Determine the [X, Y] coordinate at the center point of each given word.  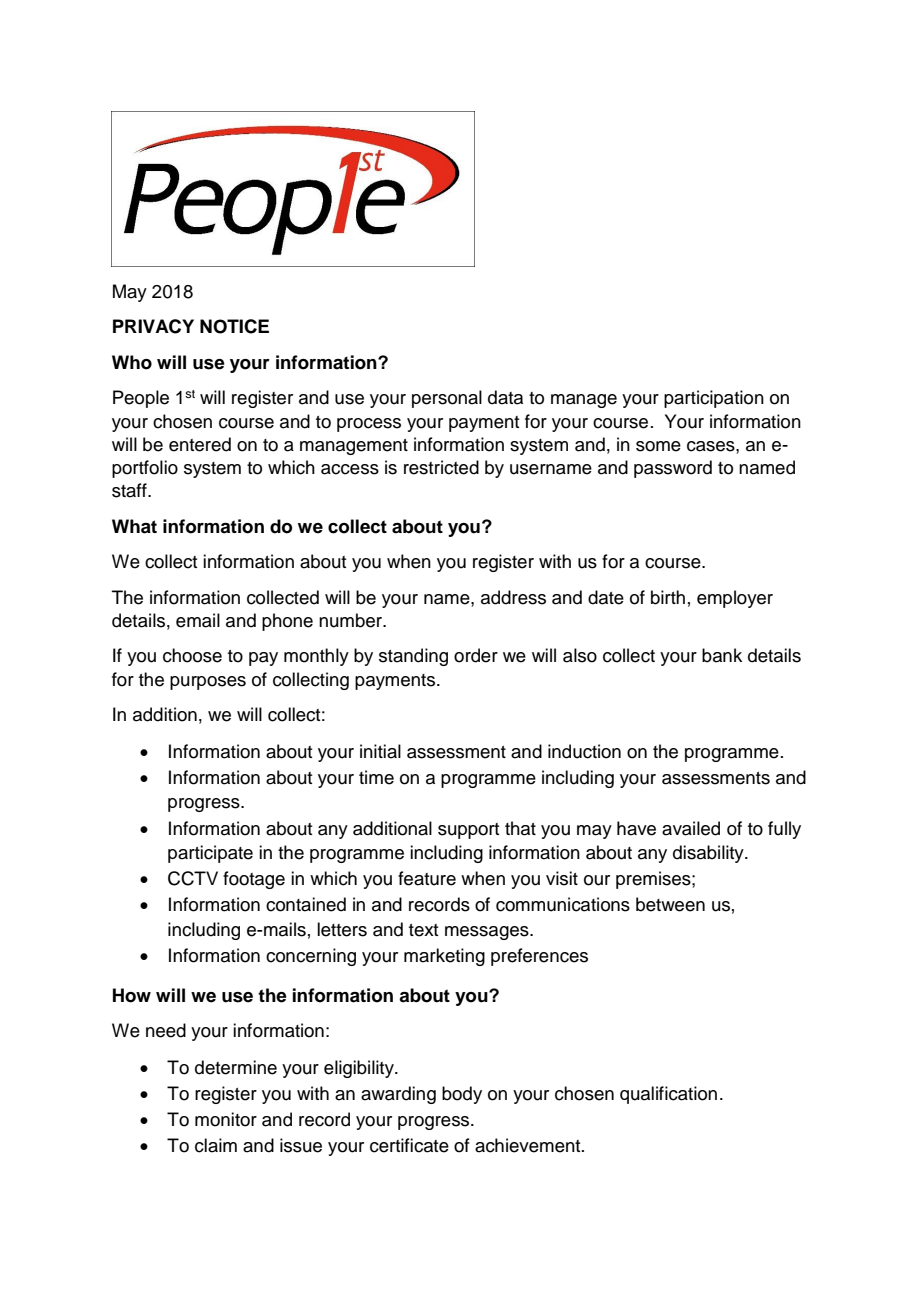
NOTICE [234, 326]
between [670, 904]
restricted [441, 467]
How [132, 995]
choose [192, 655]
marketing [444, 957]
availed [691, 828]
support [468, 831]
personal [447, 399]
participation [714, 399]
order [476, 655]
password [673, 469]
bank [722, 655]
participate [210, 854]
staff [130, 490]
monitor [226, 1119]
